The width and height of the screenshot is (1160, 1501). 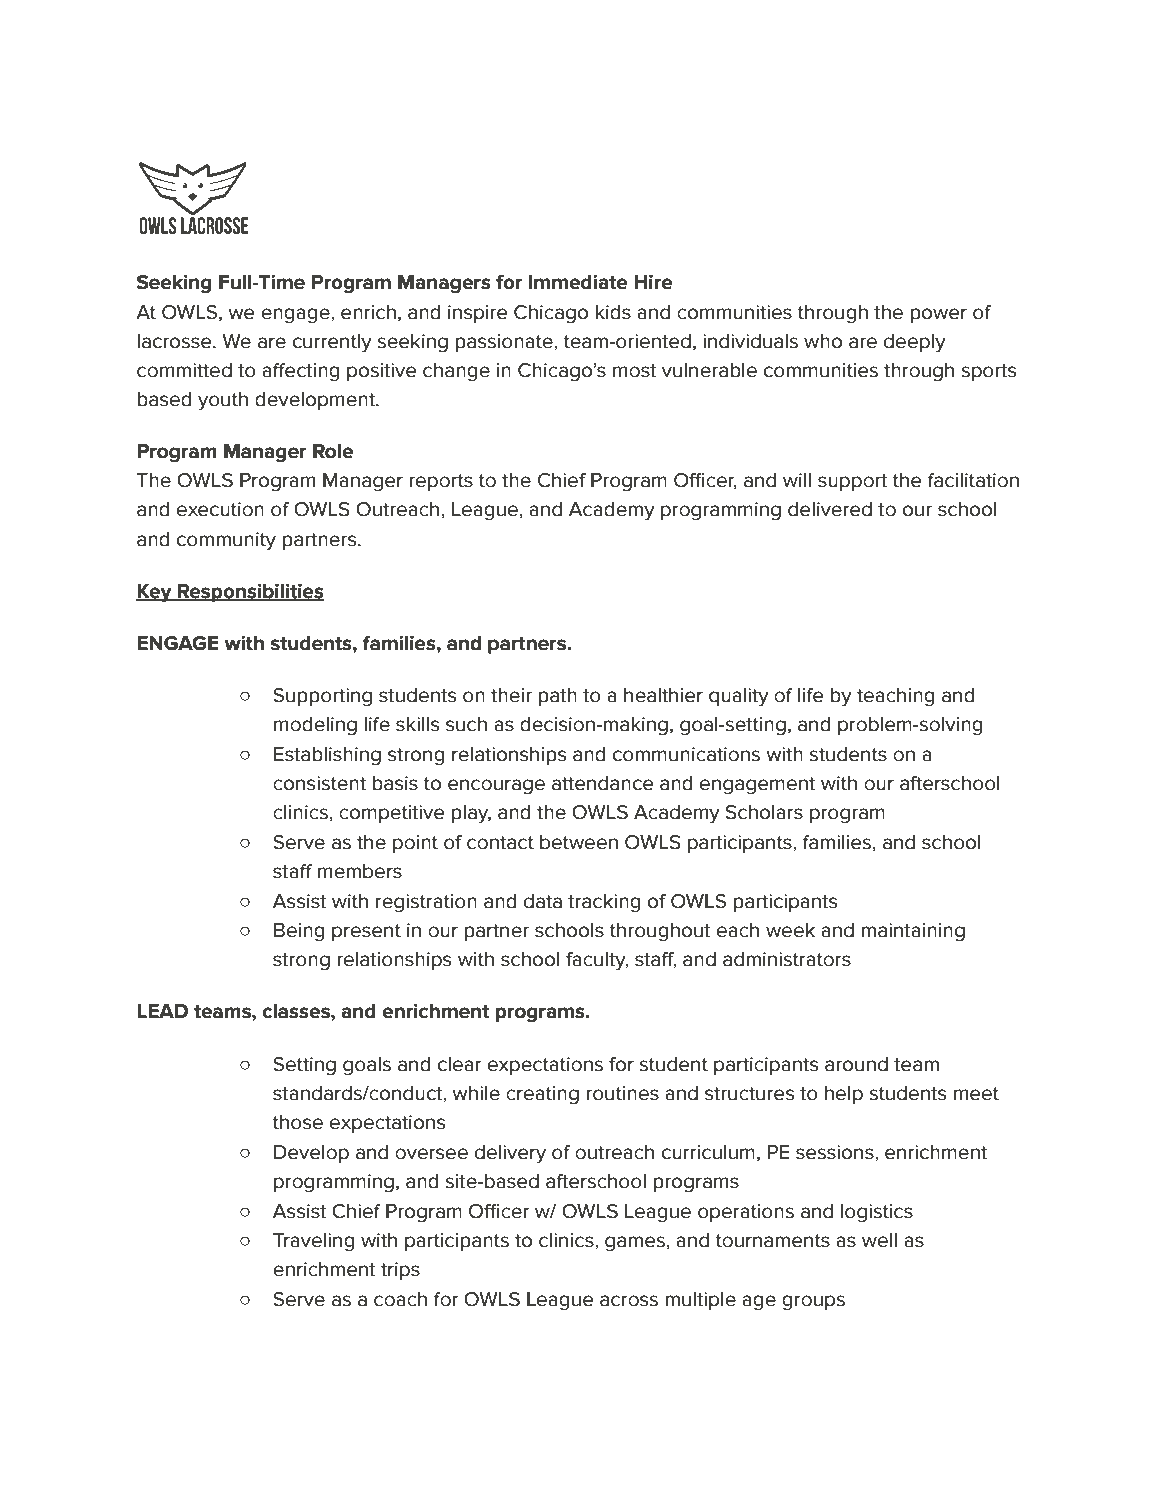 I want to click on kids, so click(x=613, y=312).
